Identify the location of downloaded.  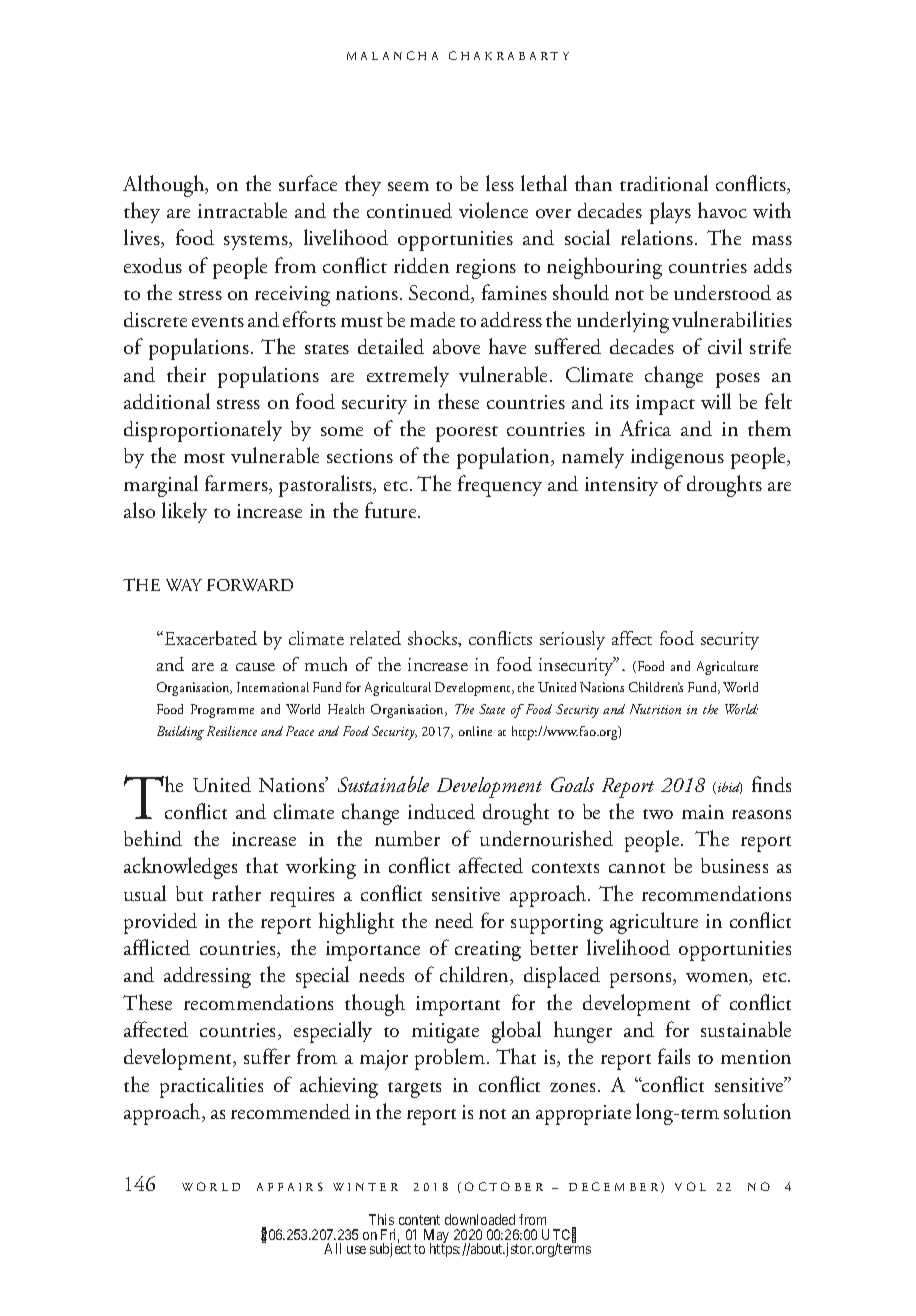
(480, 1219).
